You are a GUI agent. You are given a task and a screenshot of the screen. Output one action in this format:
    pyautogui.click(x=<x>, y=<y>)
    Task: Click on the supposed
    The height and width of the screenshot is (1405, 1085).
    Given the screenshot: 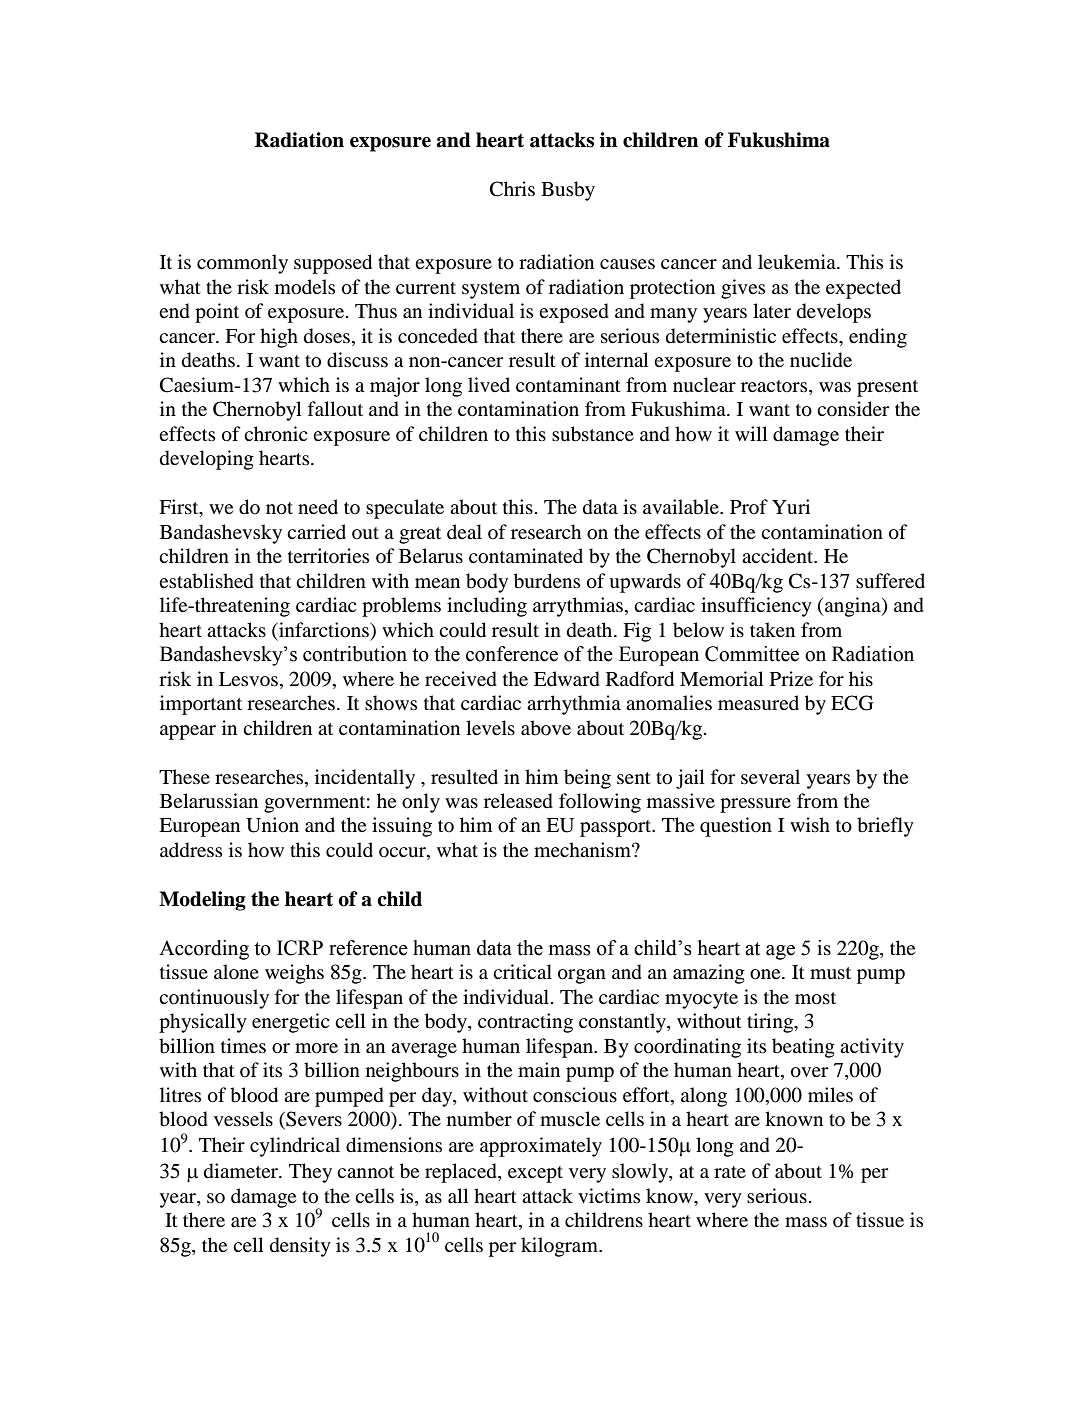 What is the action you would take?
    pyautogui.click(x=333, y=264)
